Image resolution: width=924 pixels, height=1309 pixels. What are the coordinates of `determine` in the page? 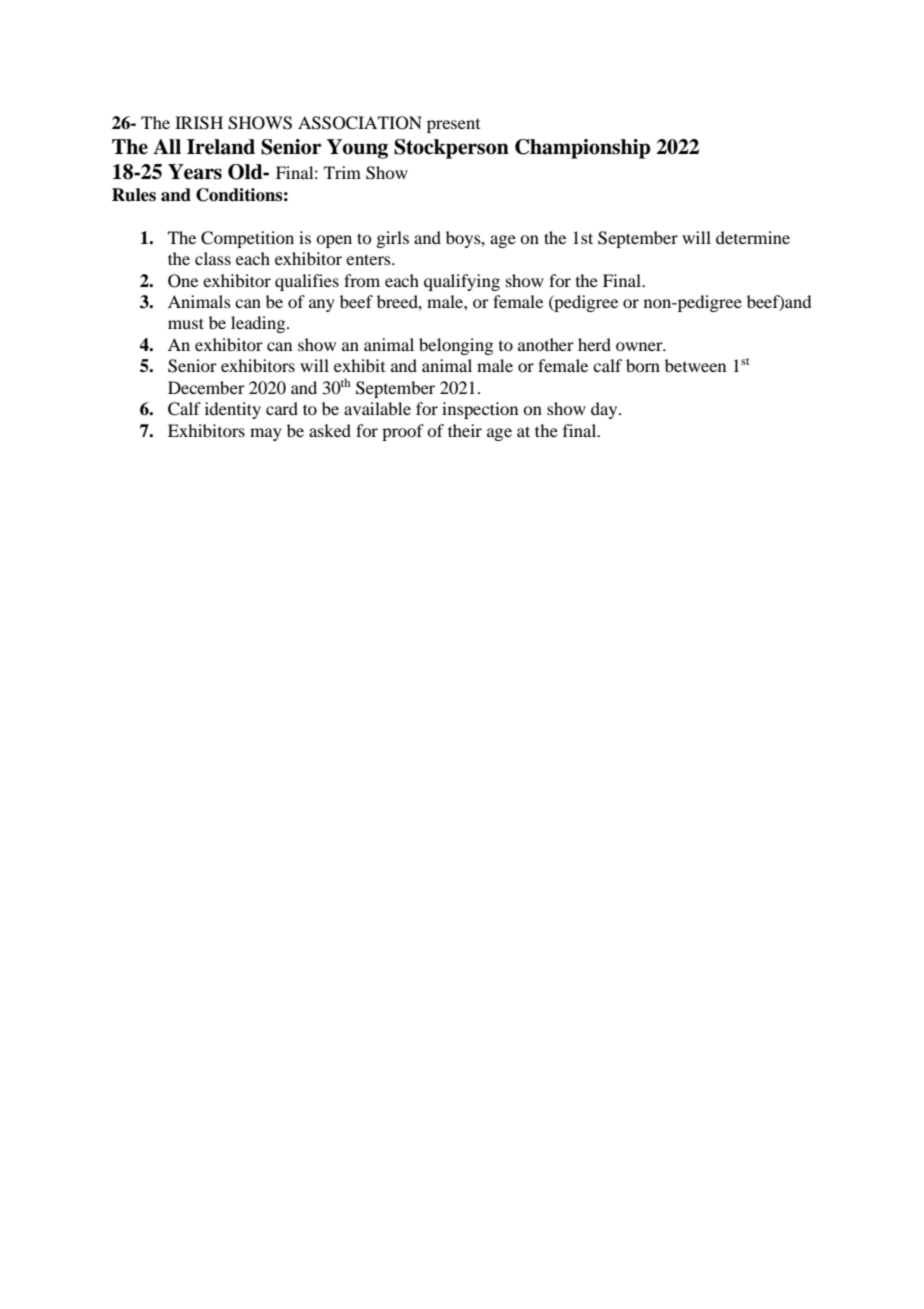 It's located at (753, 237).
